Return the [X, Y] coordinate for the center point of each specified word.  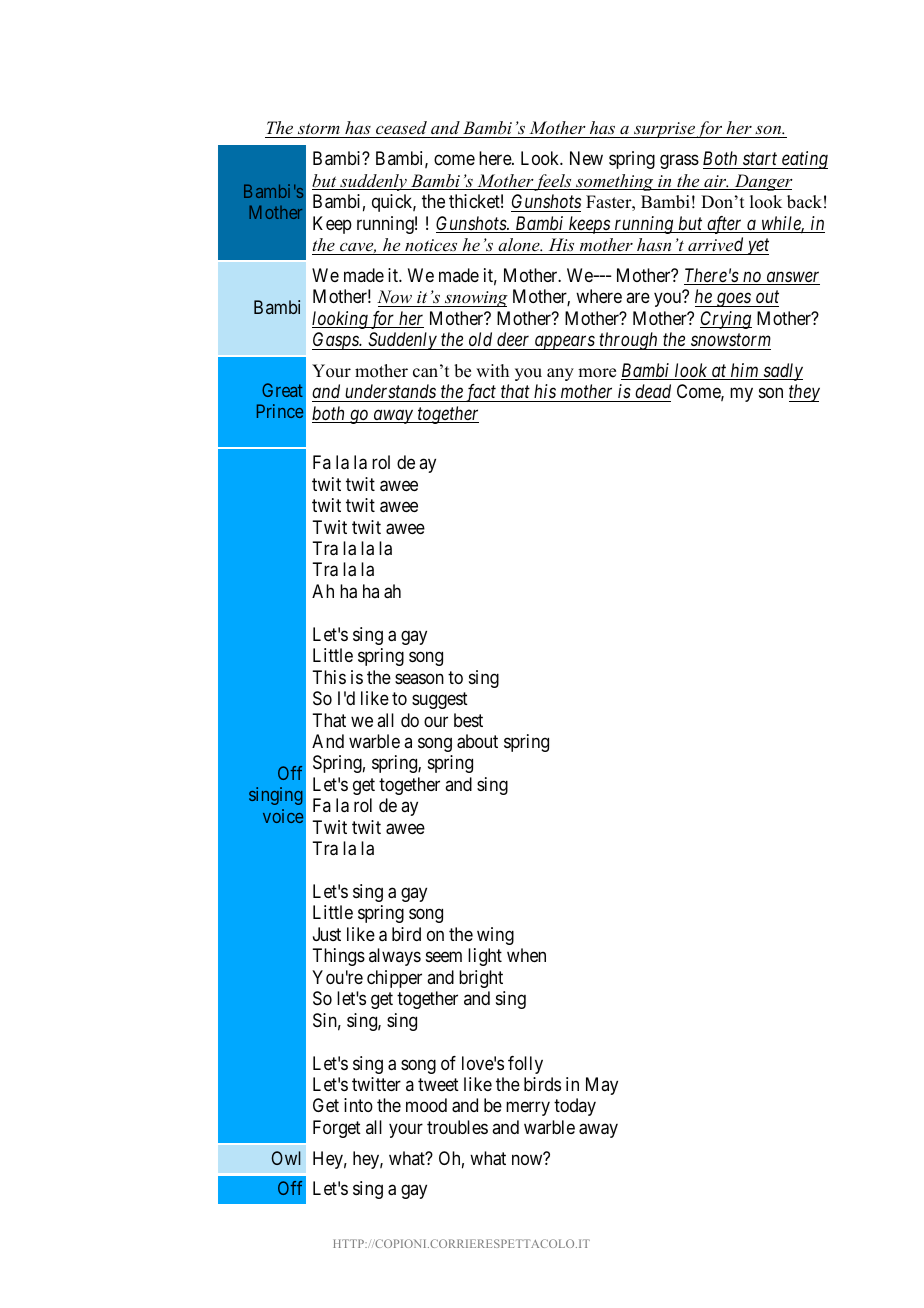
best [468, 720]
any [560, 374]
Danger [762, 182]
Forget [337, 1129]
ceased [401, 129]
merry [528, 1109]
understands [390, 391]
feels [554, 182]
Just [327, 934]
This [329, 677]
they [804, 393]
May [602, 1086]
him [745, 371]
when [526, 955]
